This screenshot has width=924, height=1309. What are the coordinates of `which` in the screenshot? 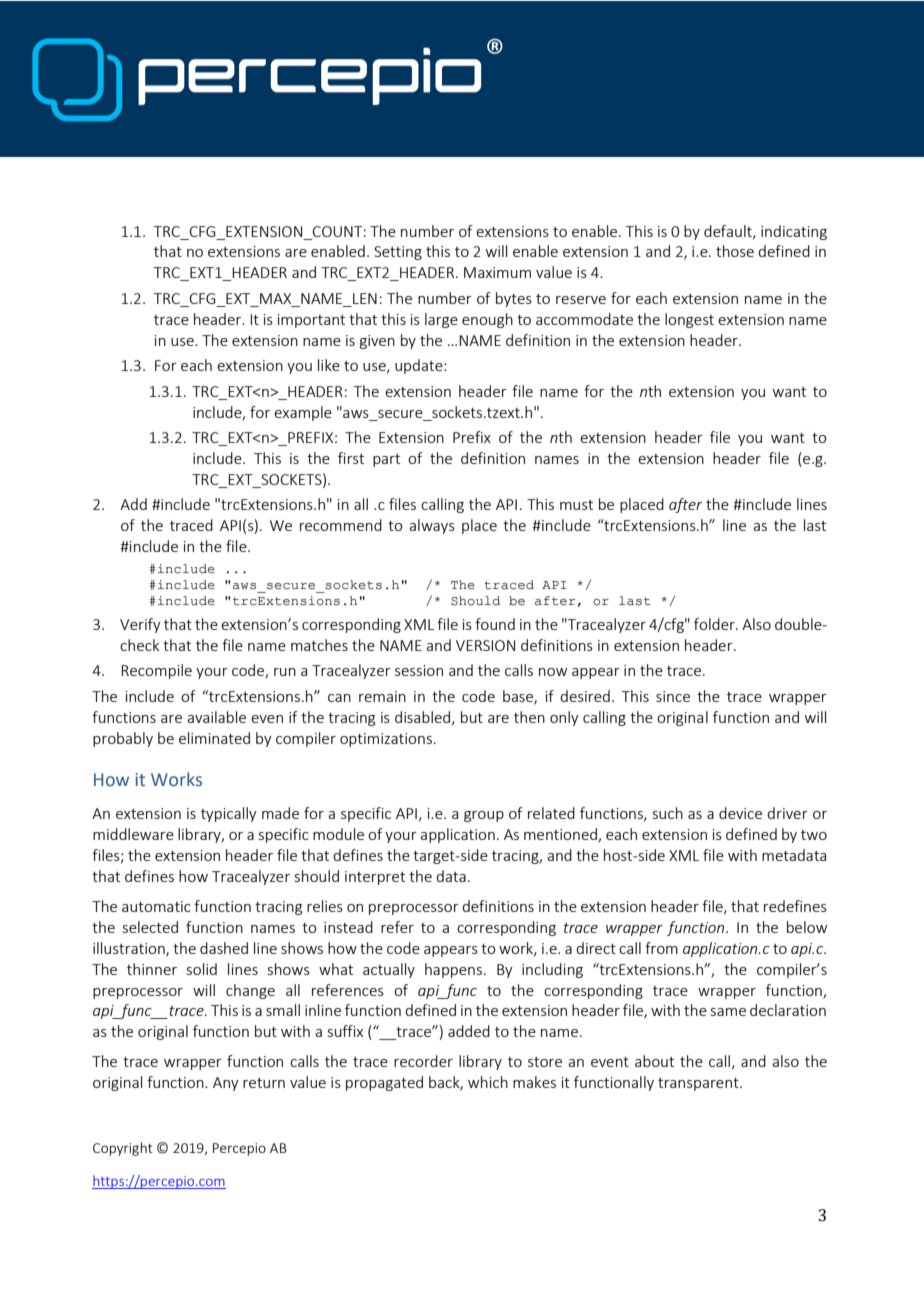 It's located at (488, 1082).
